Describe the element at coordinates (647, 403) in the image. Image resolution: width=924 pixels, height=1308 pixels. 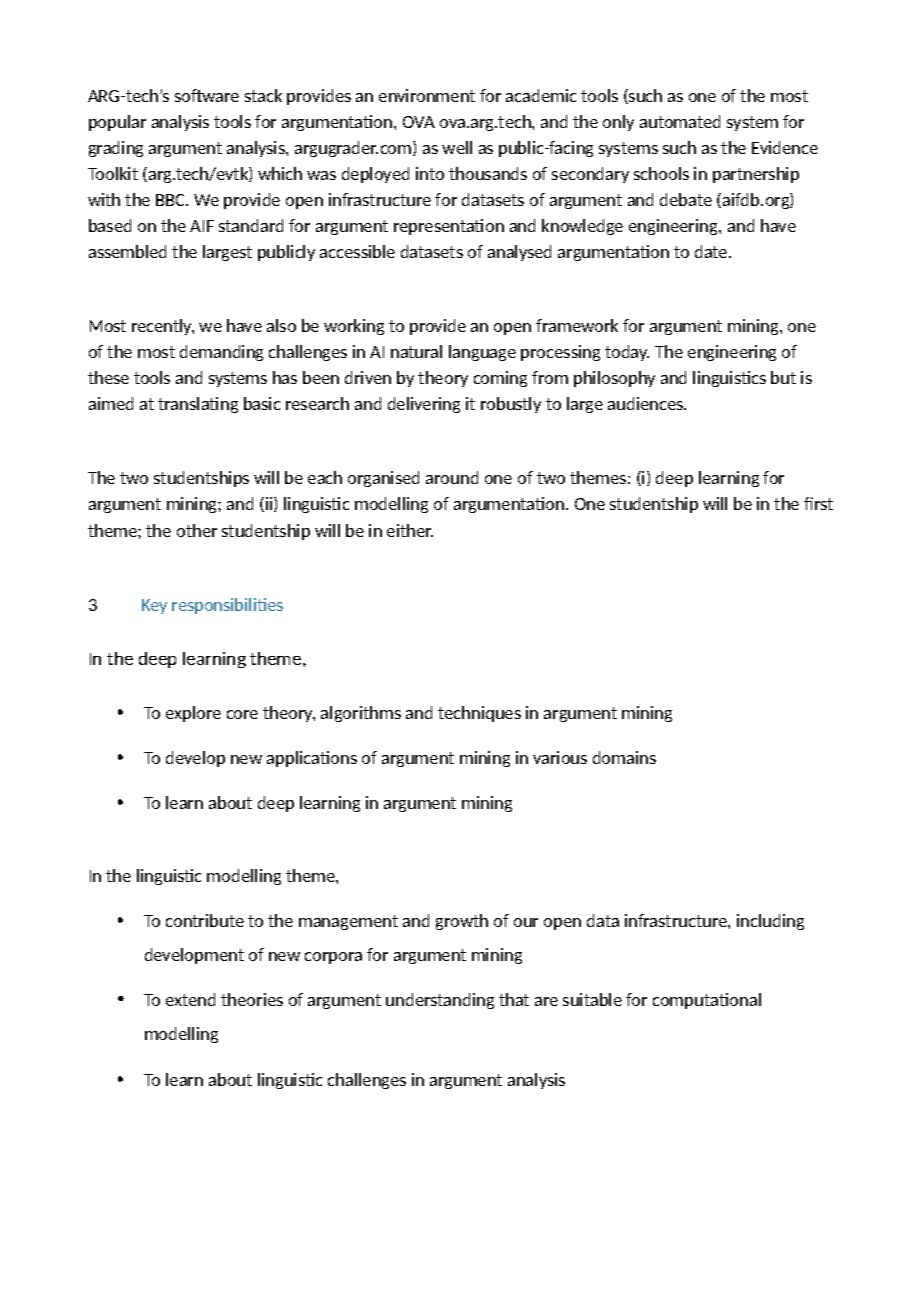
I see `audiences` at that location.
